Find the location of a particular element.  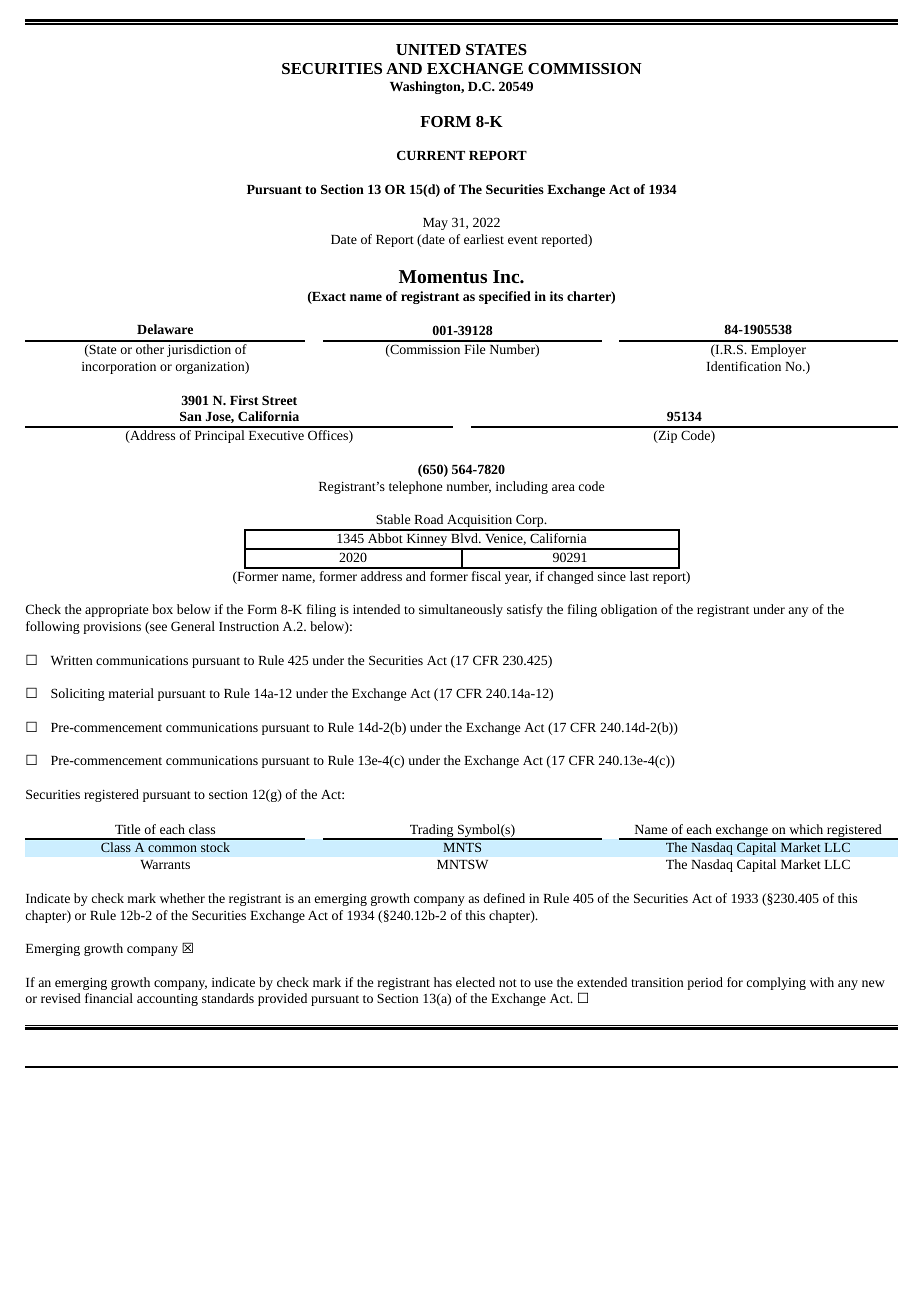

event is located at coordinates (523, 240).
